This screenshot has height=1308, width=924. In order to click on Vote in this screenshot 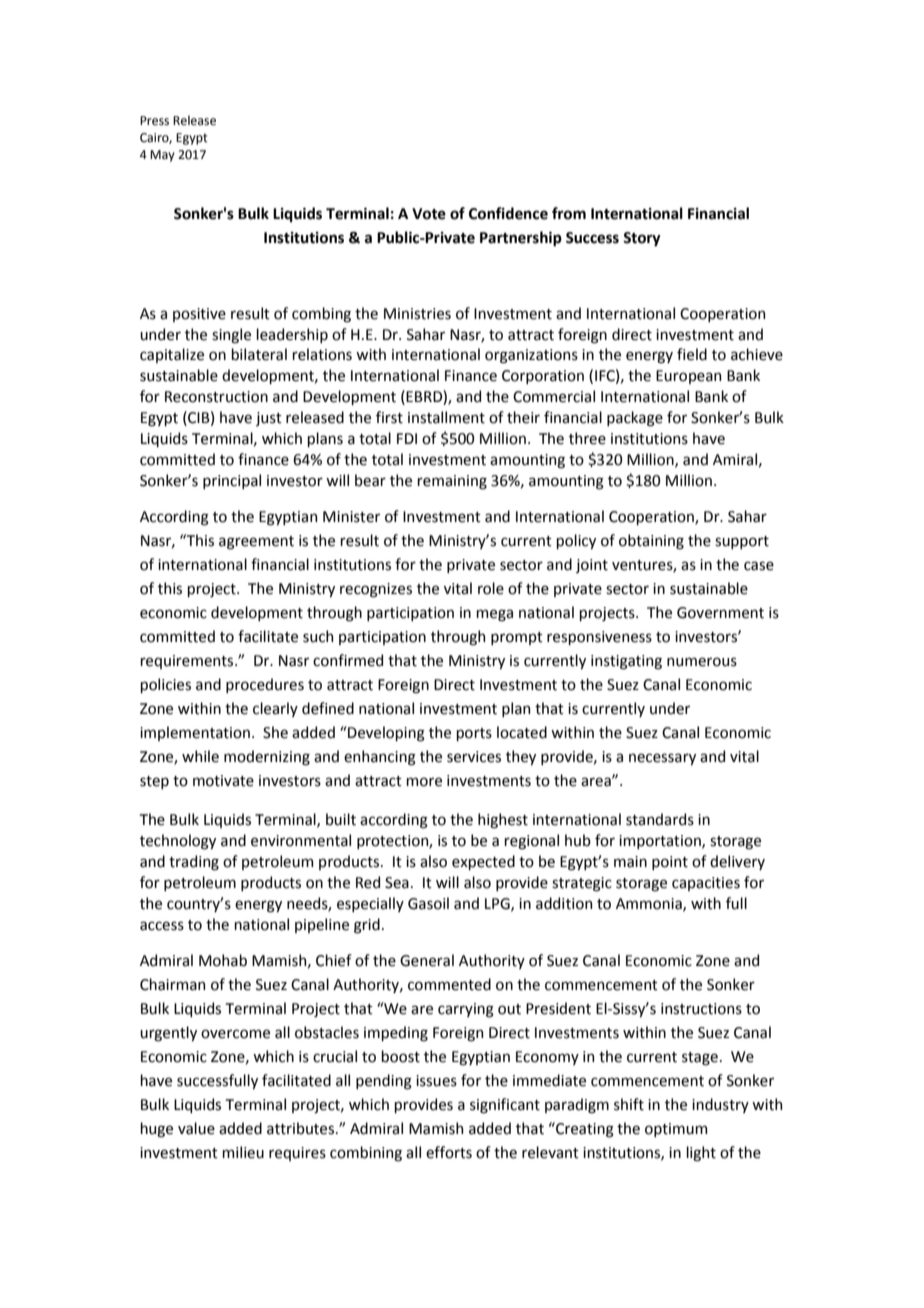, I will do `click(429, 214)`.
